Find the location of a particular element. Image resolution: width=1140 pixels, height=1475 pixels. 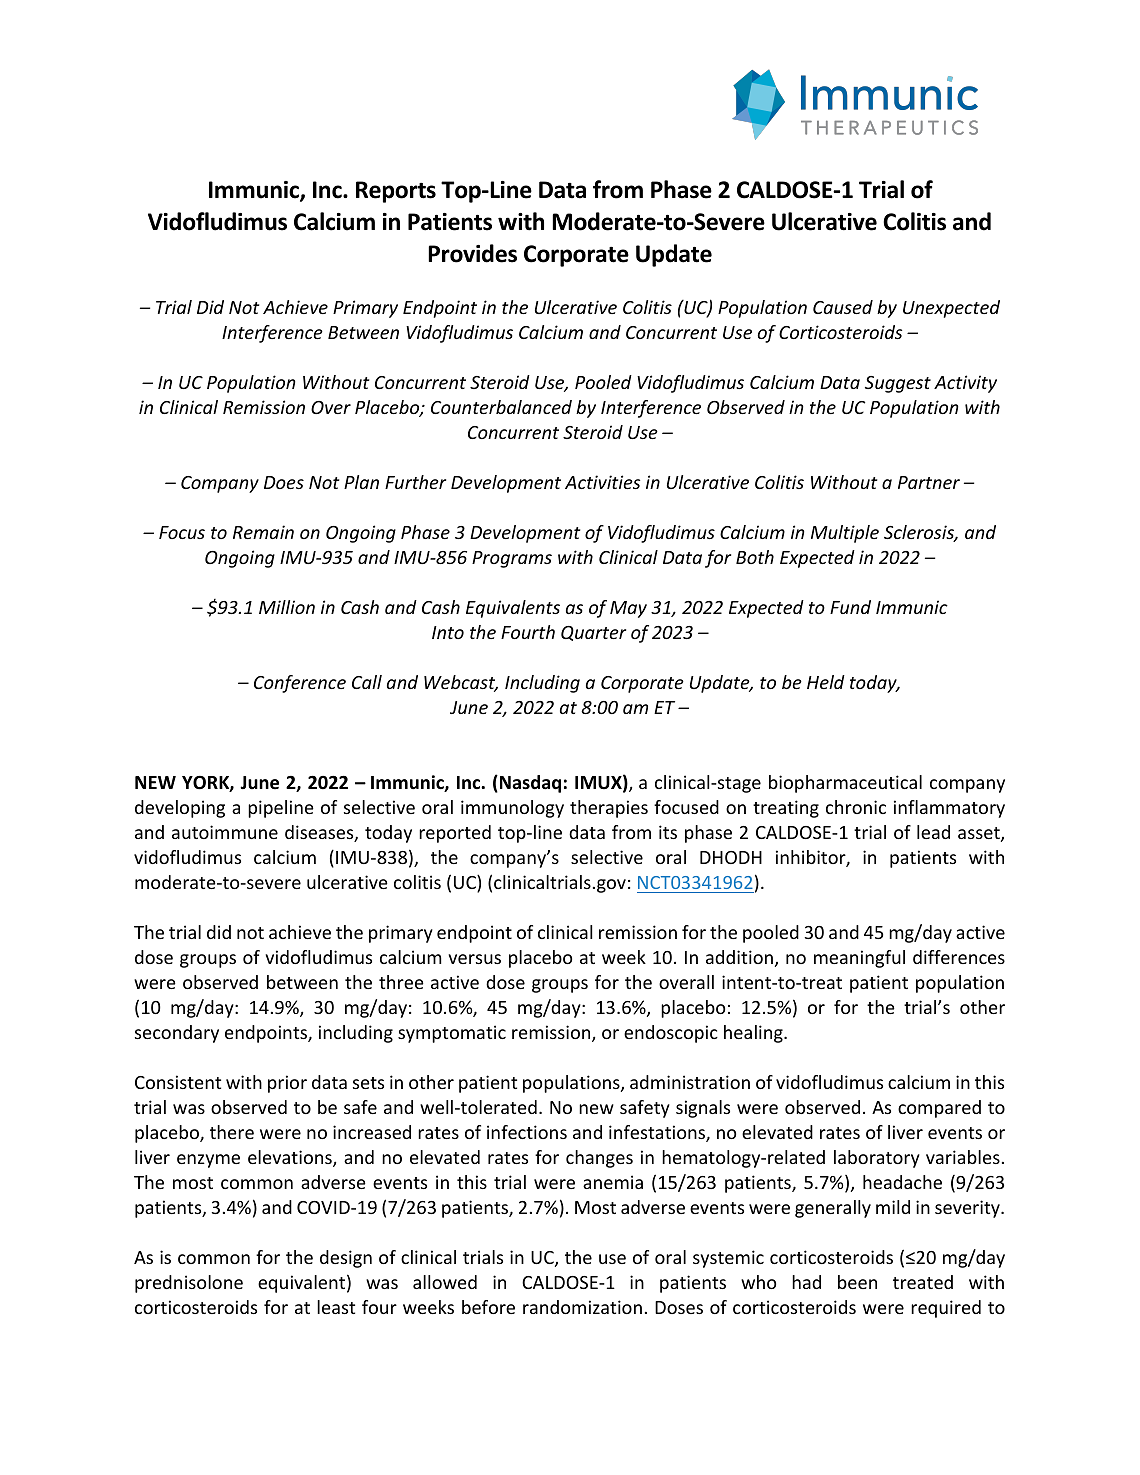

Activities is located at coordinates (602, 482).
